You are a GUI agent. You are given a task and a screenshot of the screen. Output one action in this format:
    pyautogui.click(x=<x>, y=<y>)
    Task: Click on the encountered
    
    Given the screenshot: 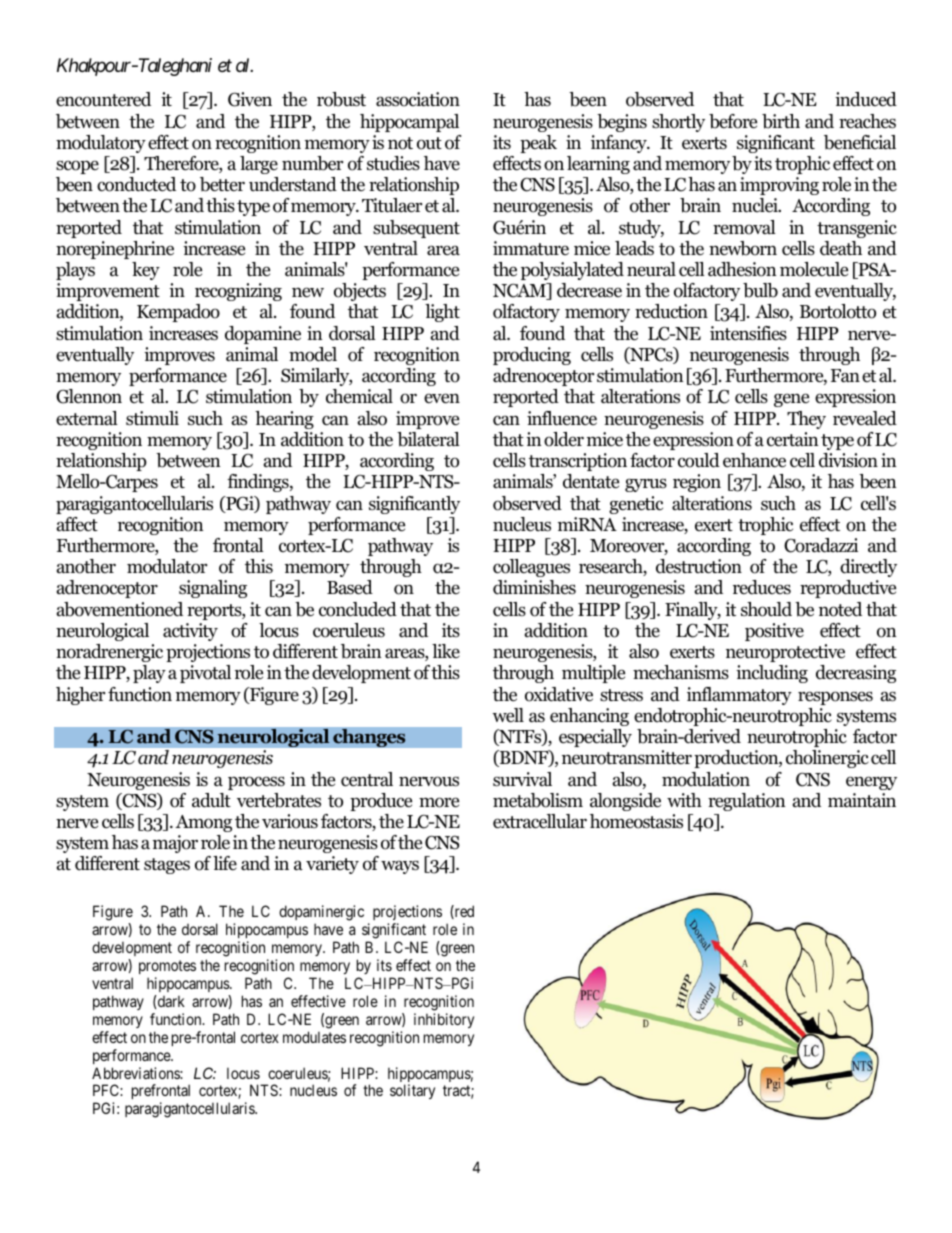 What is the action you would take?
    pyautogui.click(x=103, y=99)
